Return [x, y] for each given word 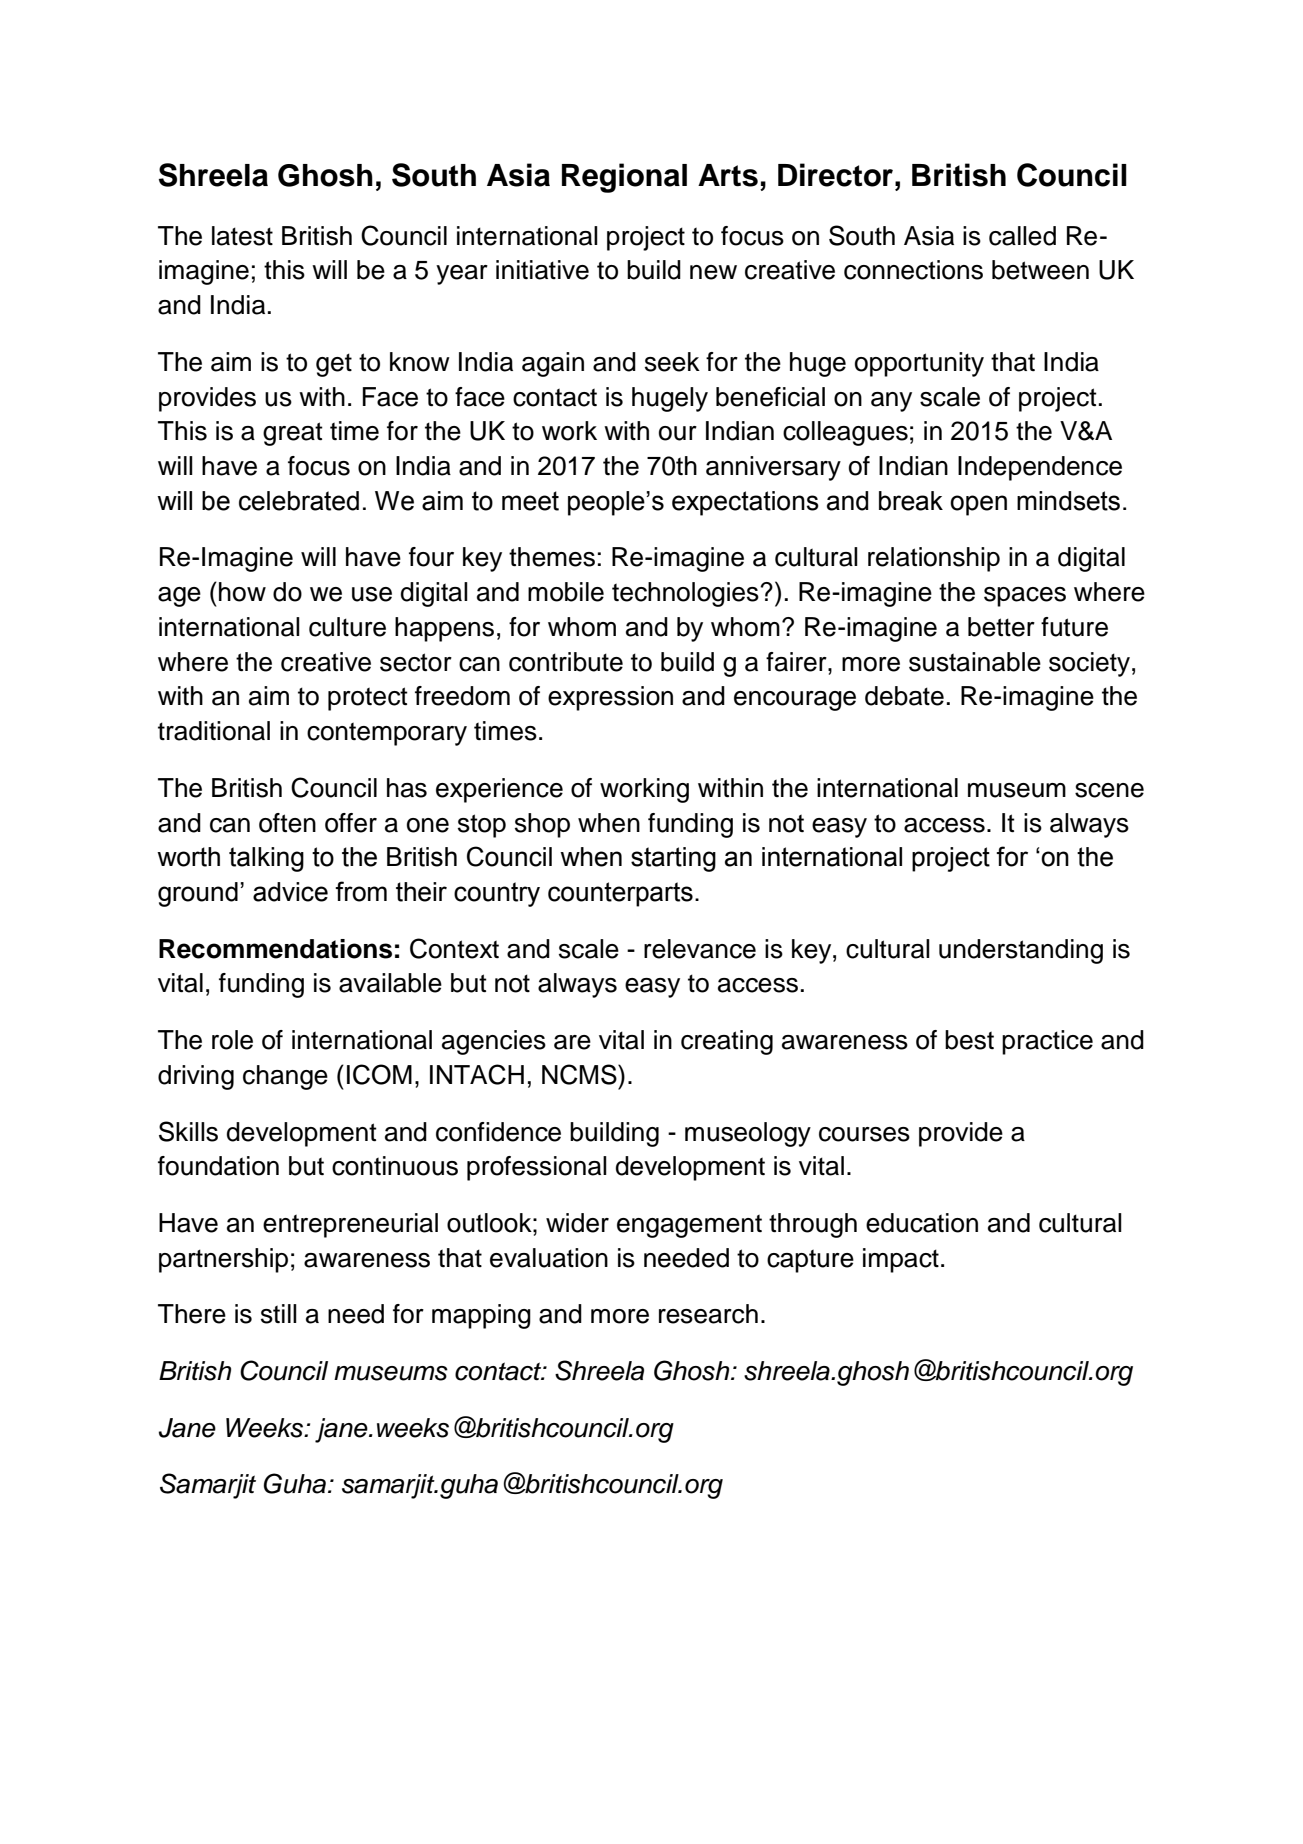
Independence [1040, 468]
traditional [214, 731]
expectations [745, 503]
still [279, 1314]
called [1022, 236]
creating [727, 1042]
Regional [624, 178]
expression [610, 698]
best [969, 1040]
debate [904, 696]
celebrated [299, 501]
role [232, 1040]
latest [242, 236]
